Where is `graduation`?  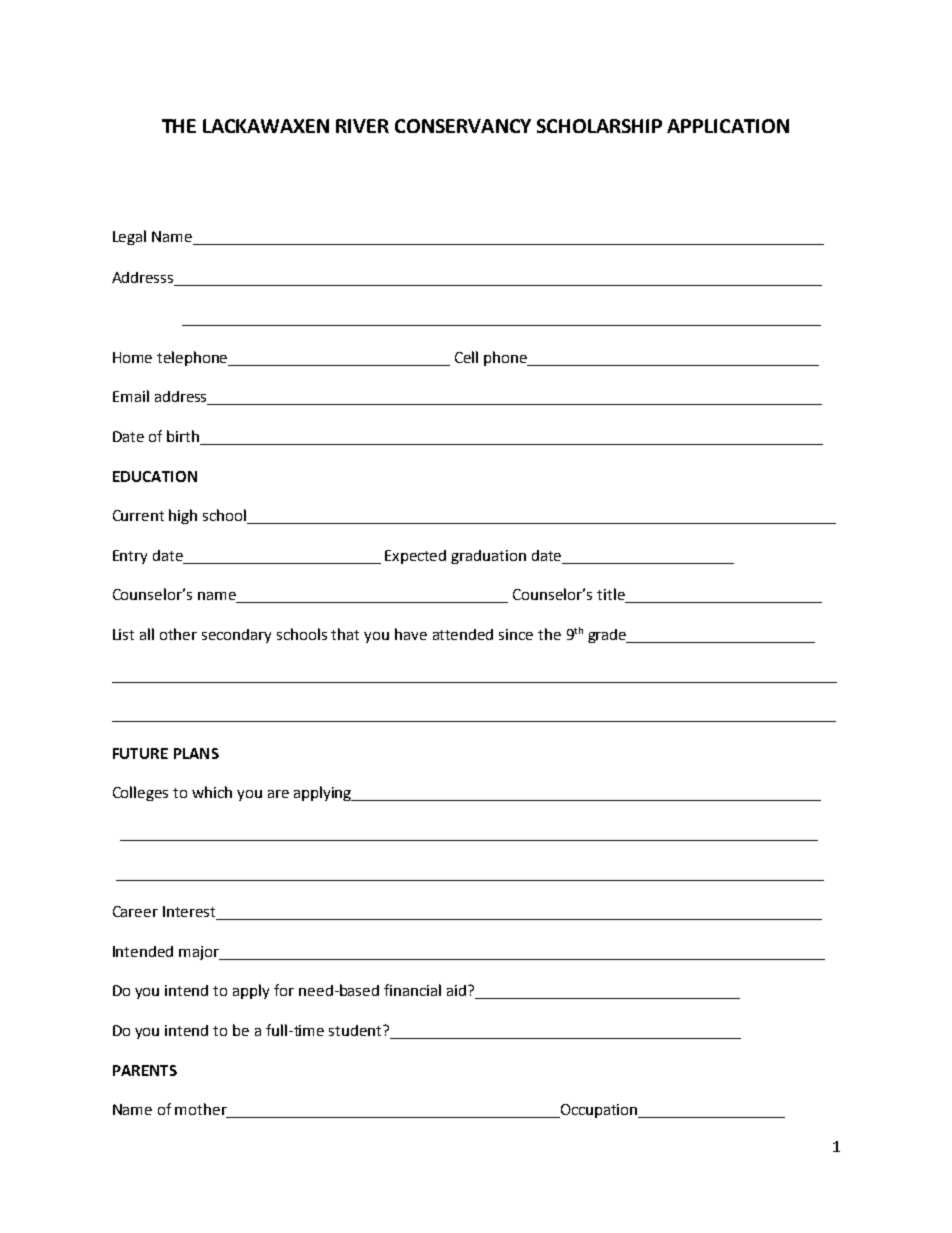 graduation is located at coordinates (488, 557).
